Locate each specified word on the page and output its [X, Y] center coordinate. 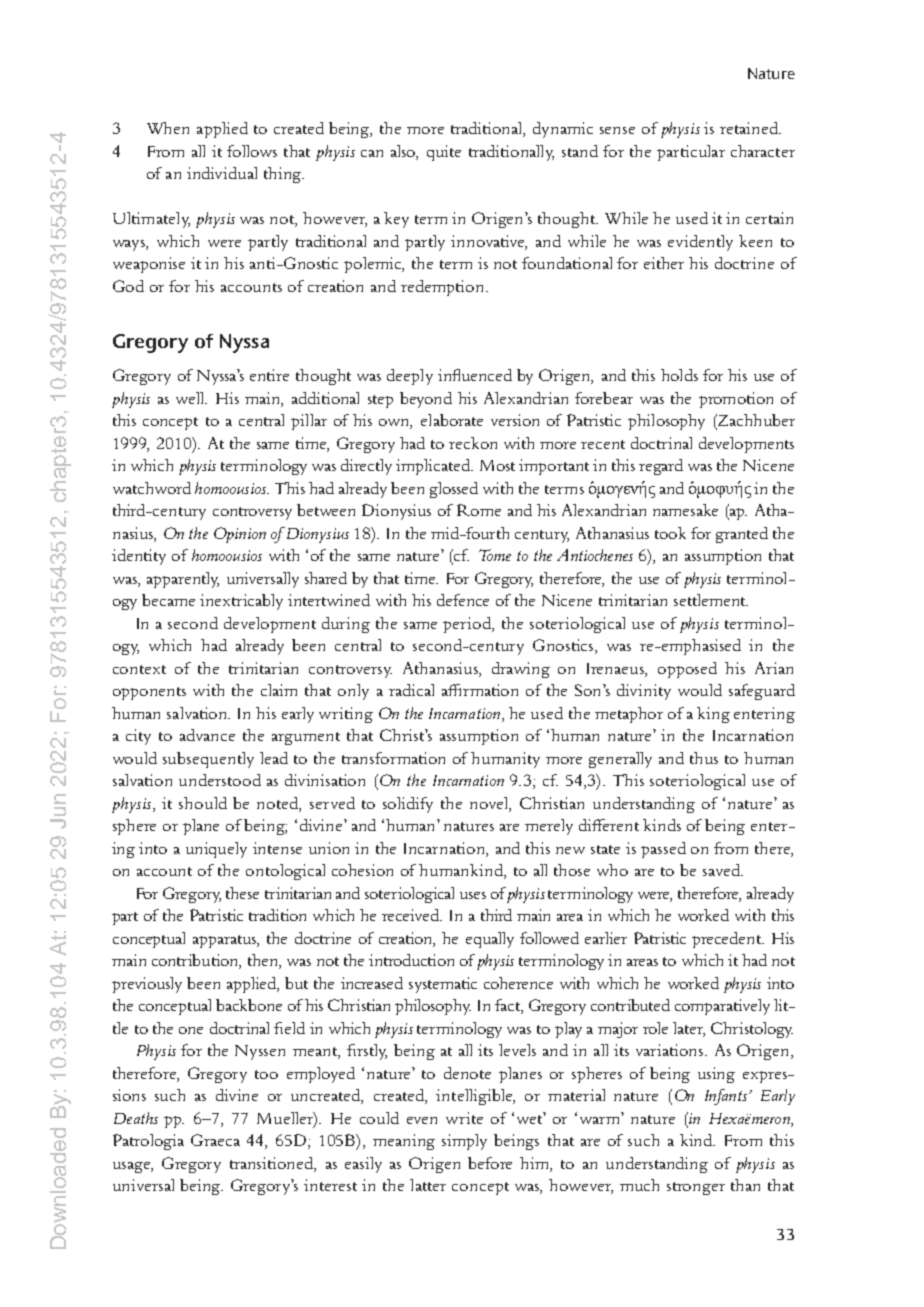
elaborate [452, 420]
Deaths [136, 1118]
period [468, 625]
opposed [687, 670]
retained [750, 128]
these [242, 893]
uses [473, 895]
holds [679, 375]
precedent [727, 940]
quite [444, 153]
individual [222, 173]
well [191, 398]
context [139, 669]
